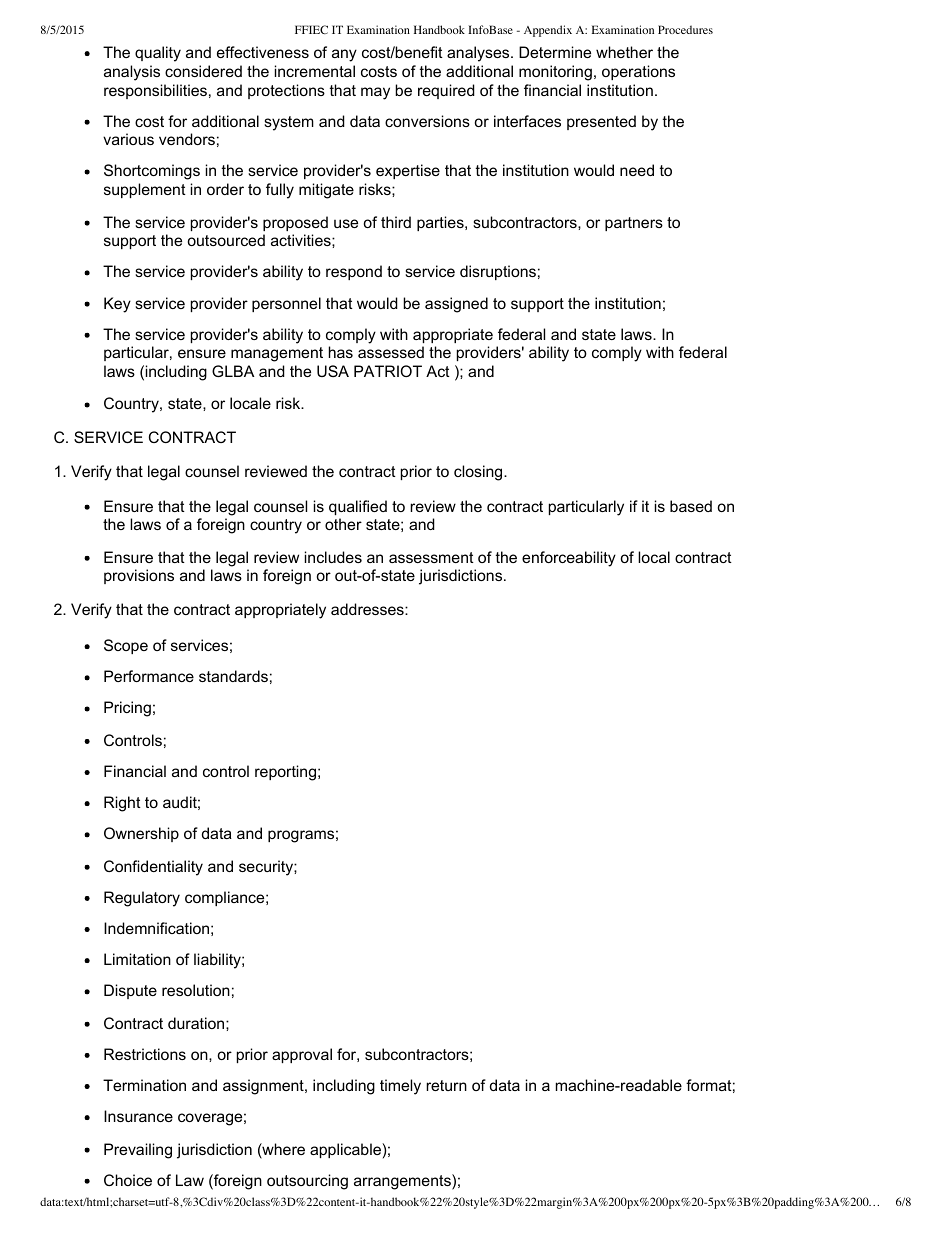  I want to click on Prevailing, so click(138, 1151).
